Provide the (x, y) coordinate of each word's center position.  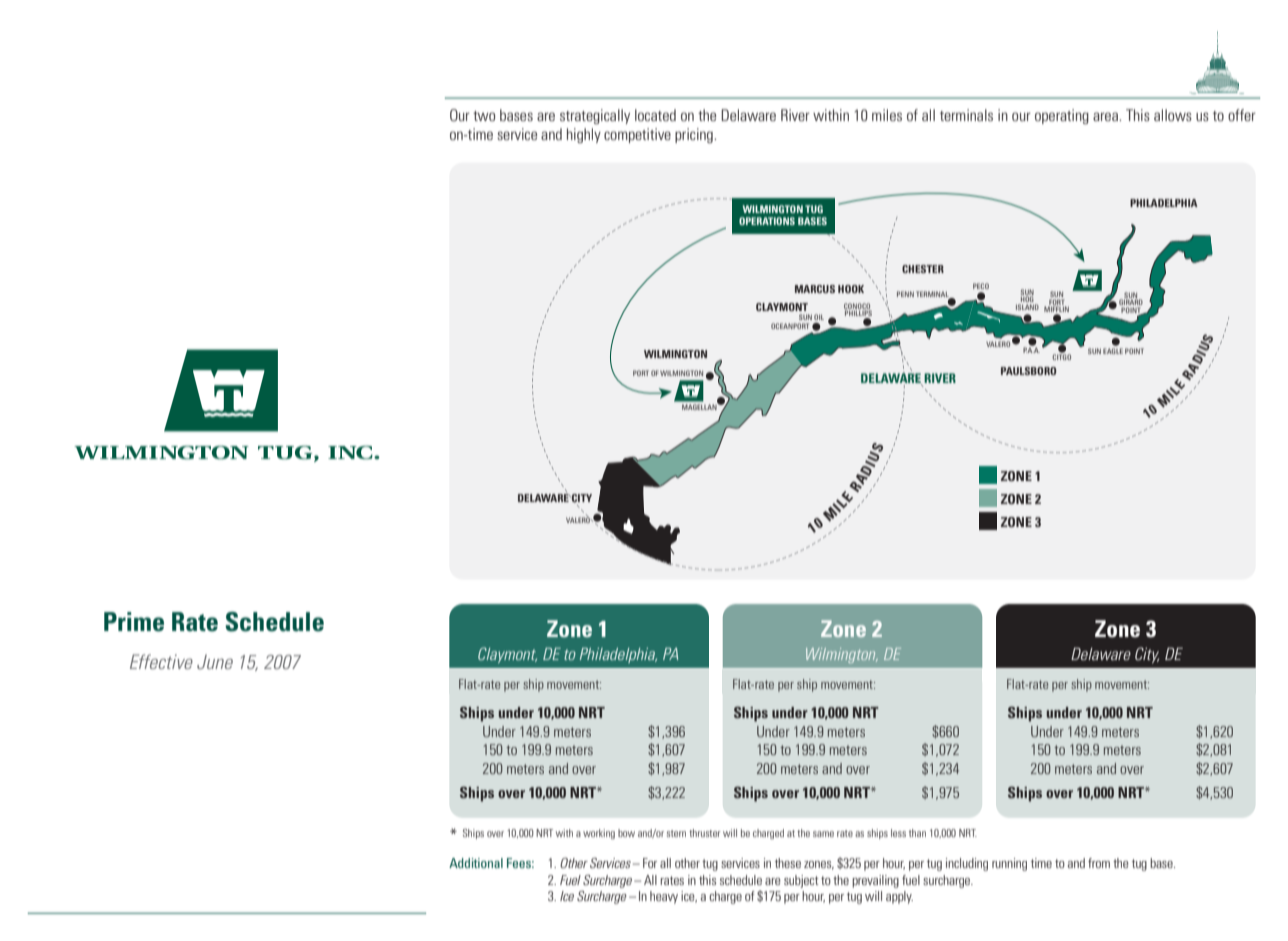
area (1106, 116)
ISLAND (1027, 307)
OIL (819, 317)
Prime (134, 622)
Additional (476, 863)
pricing (695, 135)
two (484, 116)
